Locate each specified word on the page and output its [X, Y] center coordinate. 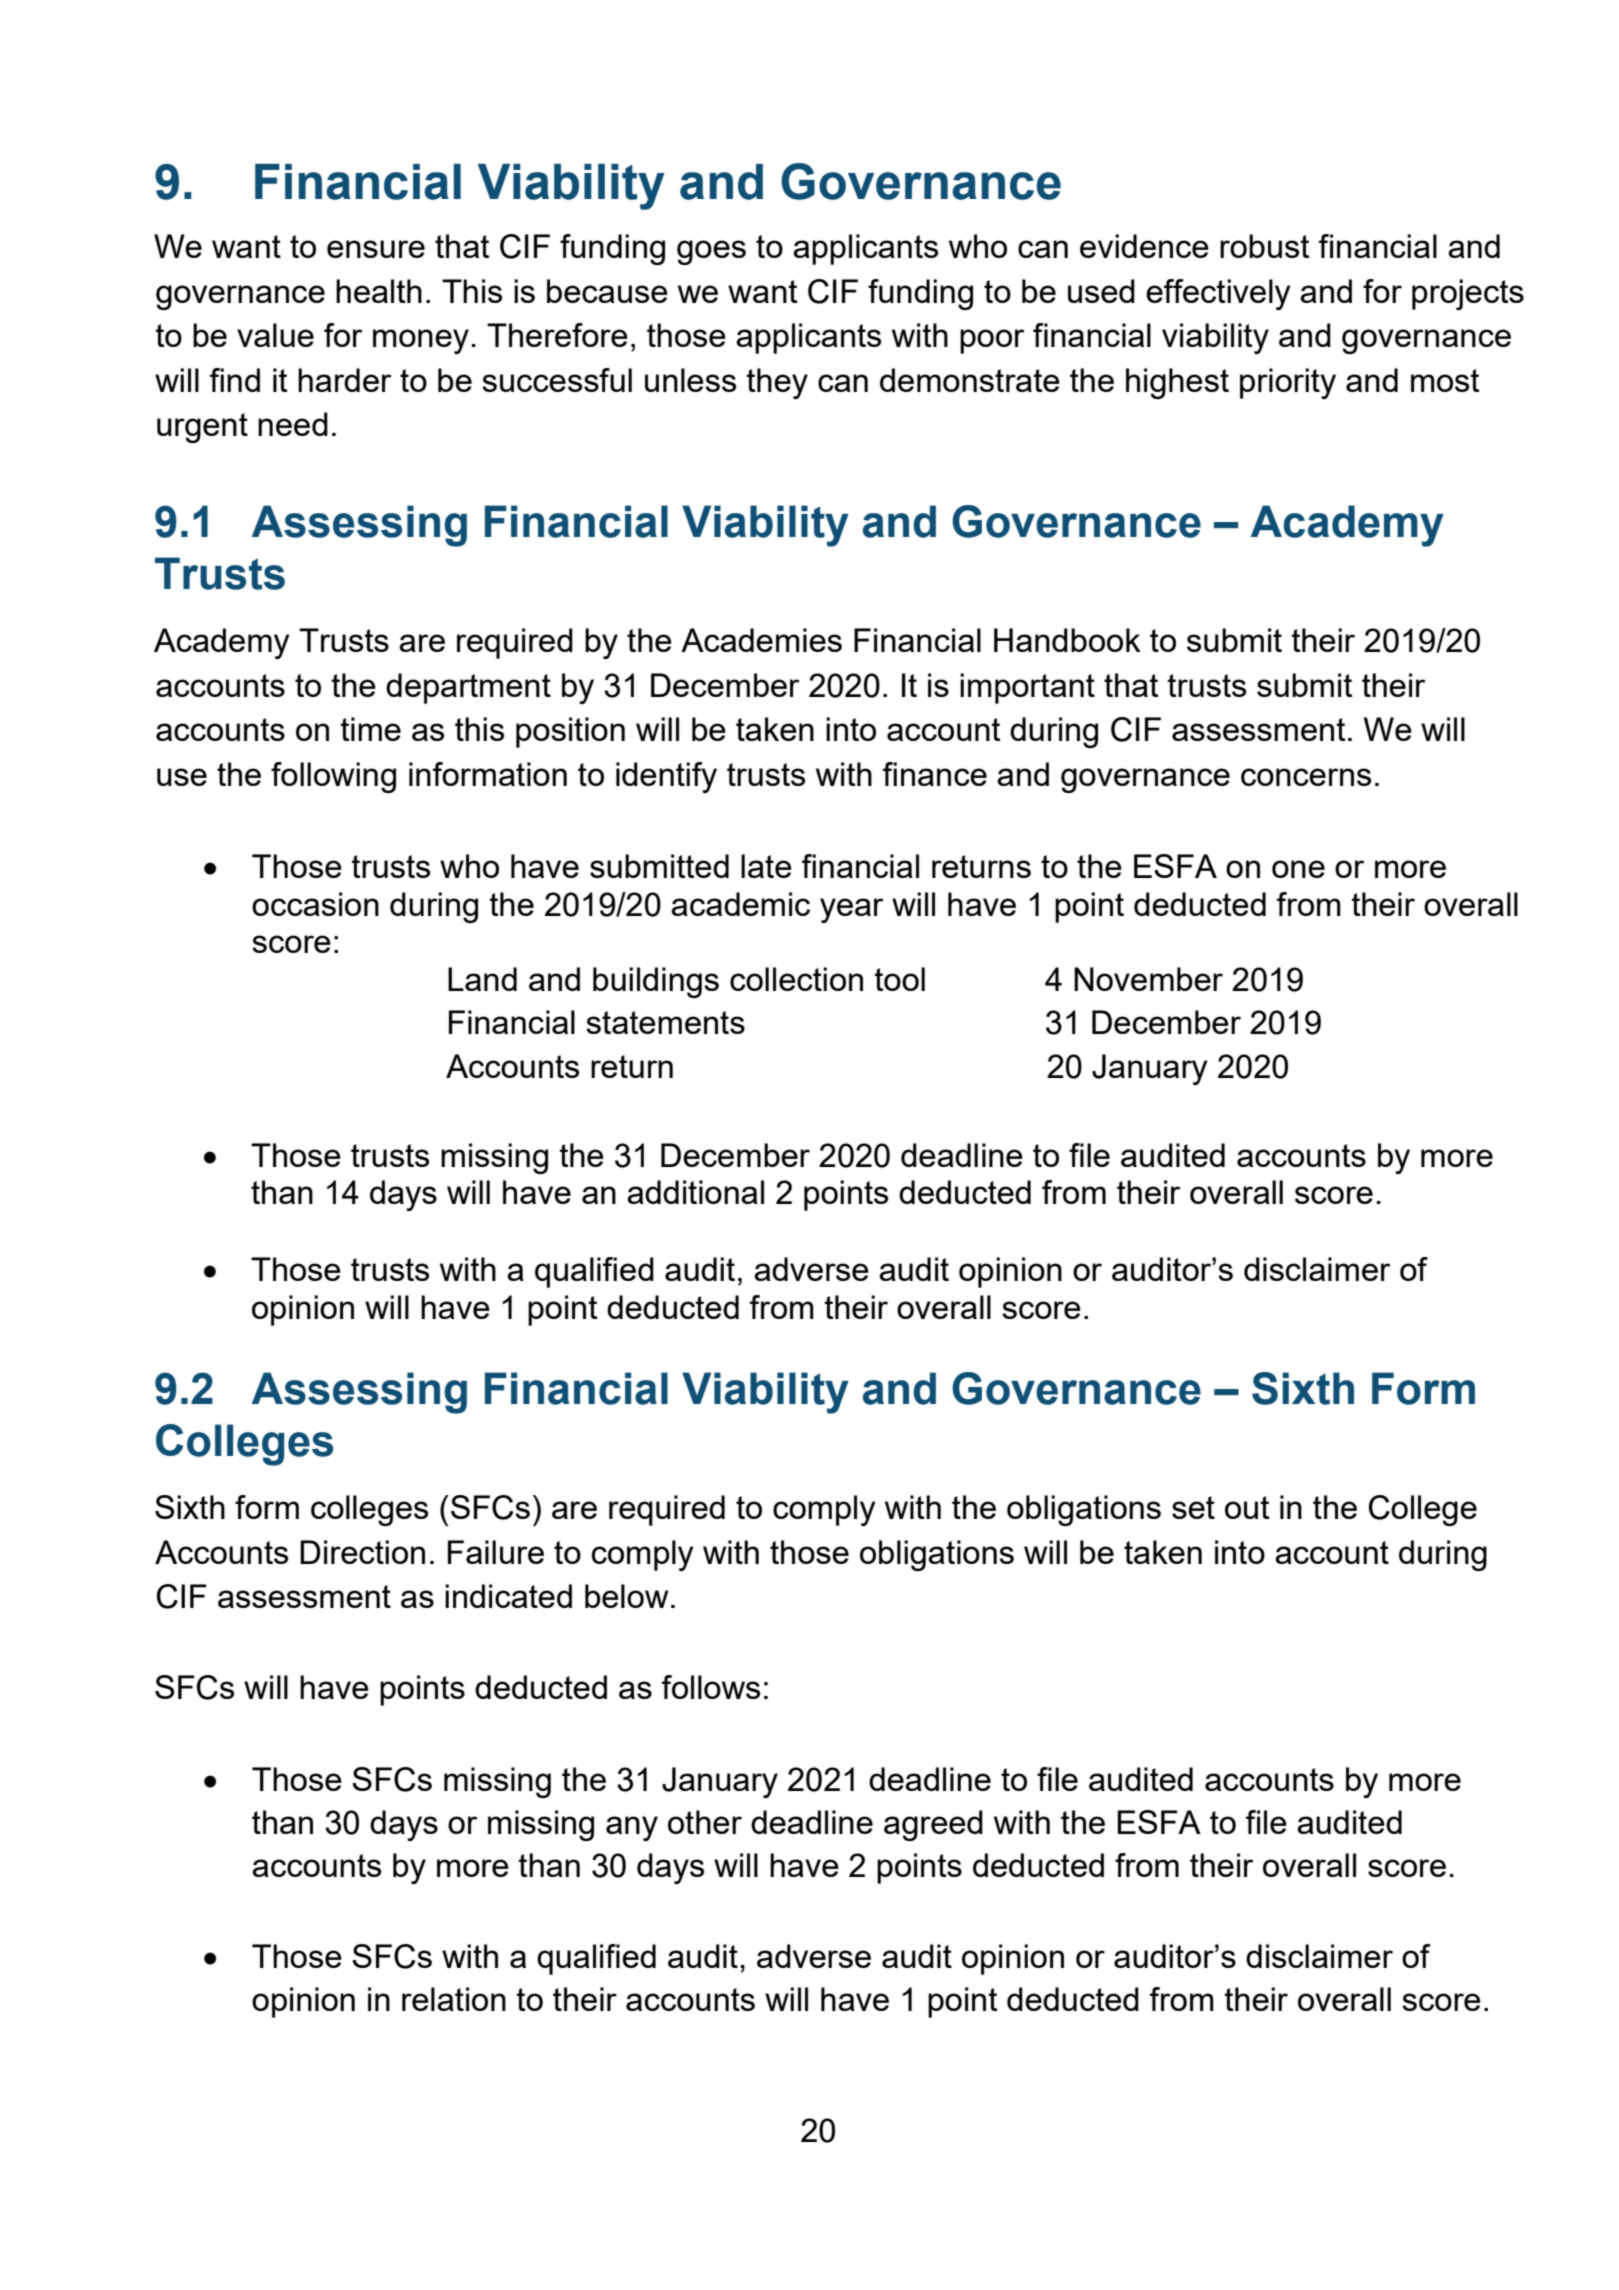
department [468, 688]
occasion [315, 904]
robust [1265, 246]
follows [711, 1687]
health [379, 291]
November [1148, 979]
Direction [362, 1552]
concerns [1306, 777]
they [777, 383]
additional [695, 1192]
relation [454, 1999]
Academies [761, 640]
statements [665, 1022]
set [1193, 1507]
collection [796, 979]
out [1247, 1507]
